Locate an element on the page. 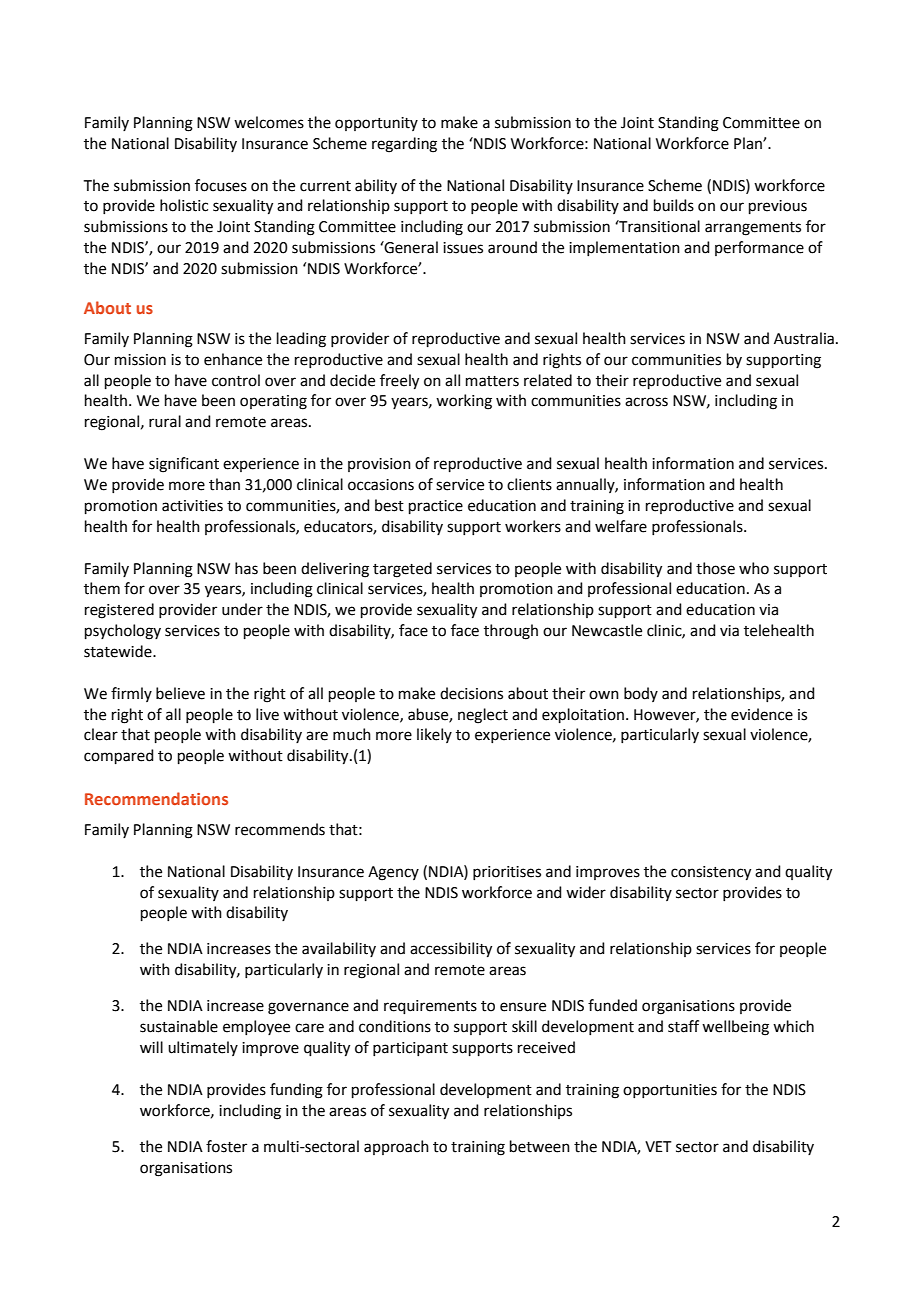 The image size is (924, 1308). Recommendations is located at coordinates (156, 798).
